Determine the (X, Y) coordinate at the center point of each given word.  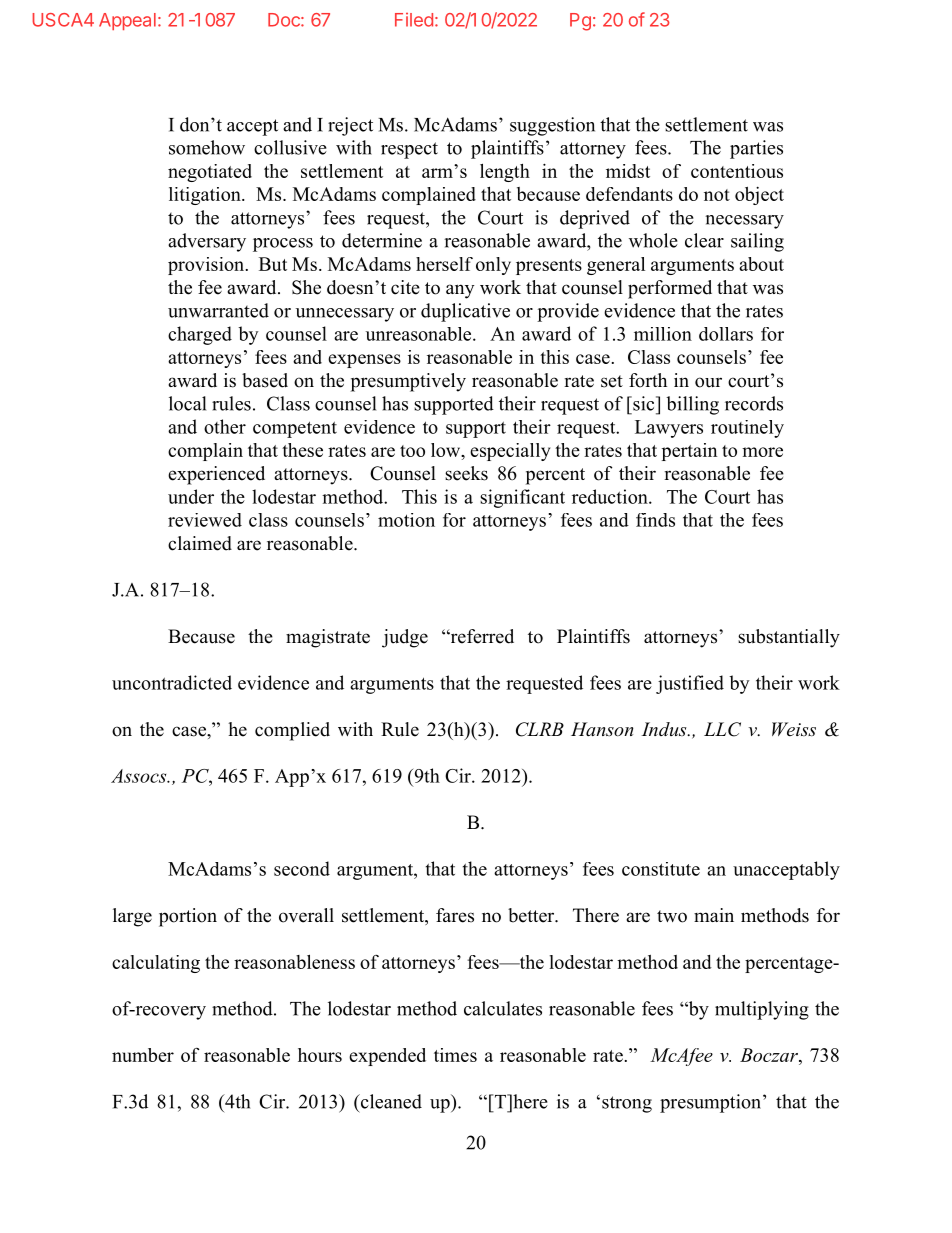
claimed (200, 543)
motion (406, 520)
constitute (661, 869)
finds (655, 520)
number (143, 1055)
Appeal (127, 21)
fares (455, 915)
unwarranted (218, 310)
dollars (726, 334)
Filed (414, 20)
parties (756, 149)
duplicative (465, 312)
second (302, 868)
